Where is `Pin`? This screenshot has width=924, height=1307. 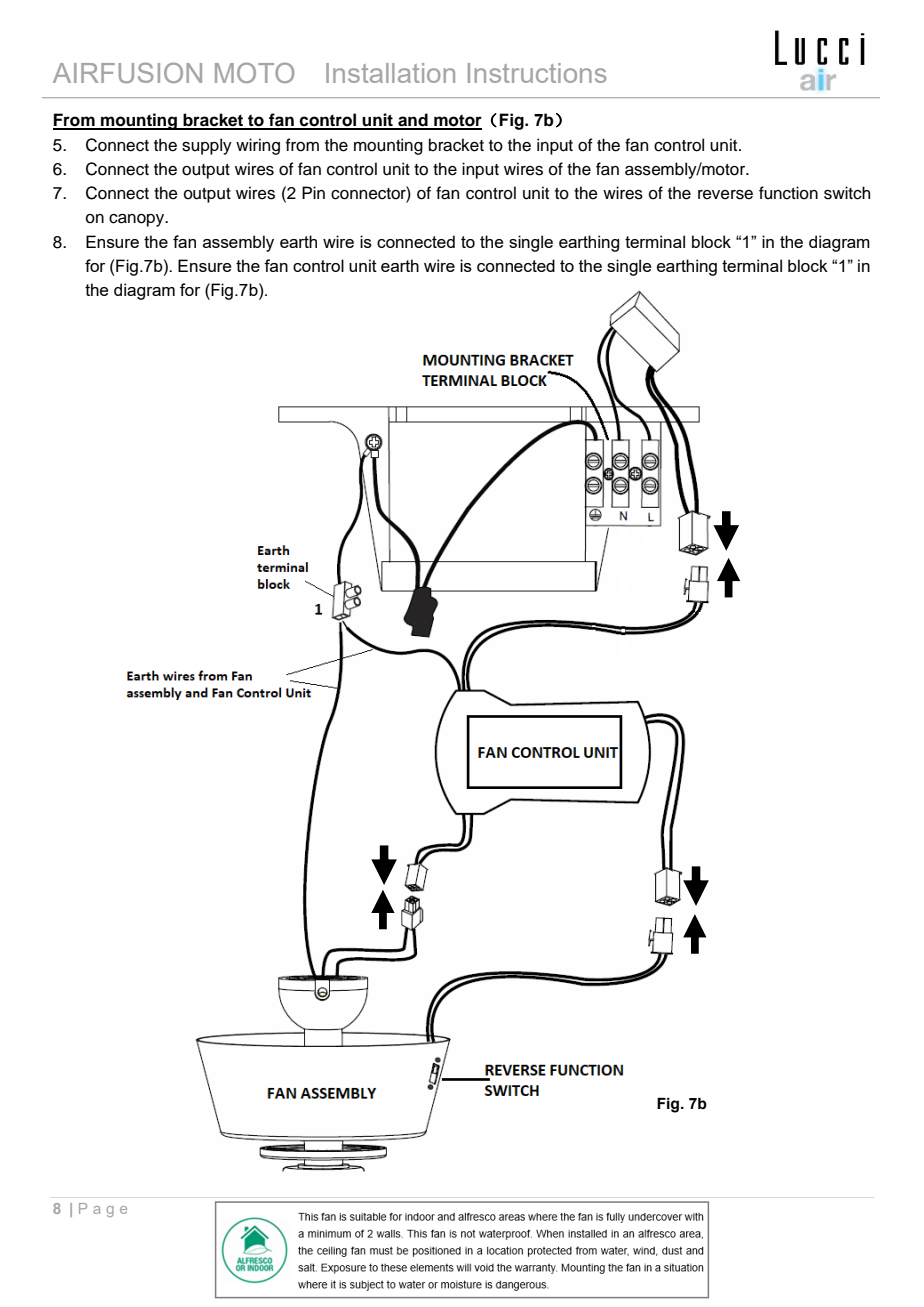
Pin is located at coordinates (313, 192).
